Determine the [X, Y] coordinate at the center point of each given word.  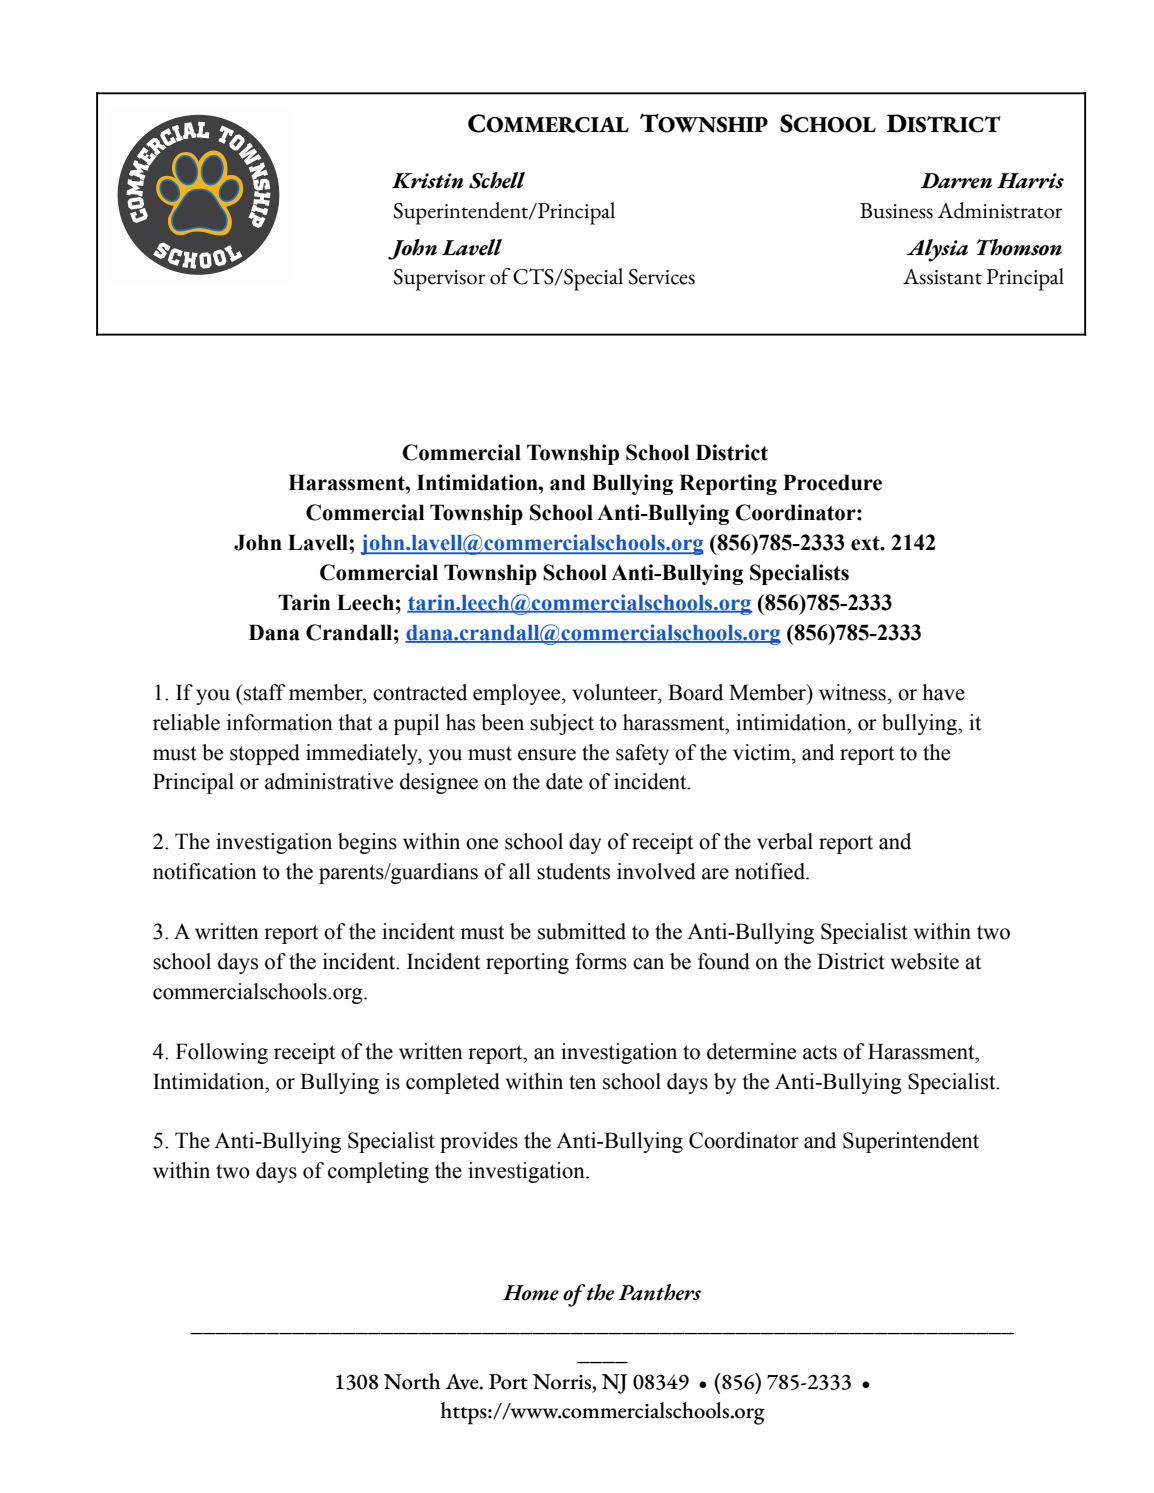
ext [866, 543]
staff [263, 692]
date [564, 781]
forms [601, 961]
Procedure [832, 482]
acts [820, 1052]
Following [222, 1053]
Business [896, 211]
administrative [329, 781]
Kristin [428, 181]
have [943, 692]
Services [662, 277]
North [412, 1381]
